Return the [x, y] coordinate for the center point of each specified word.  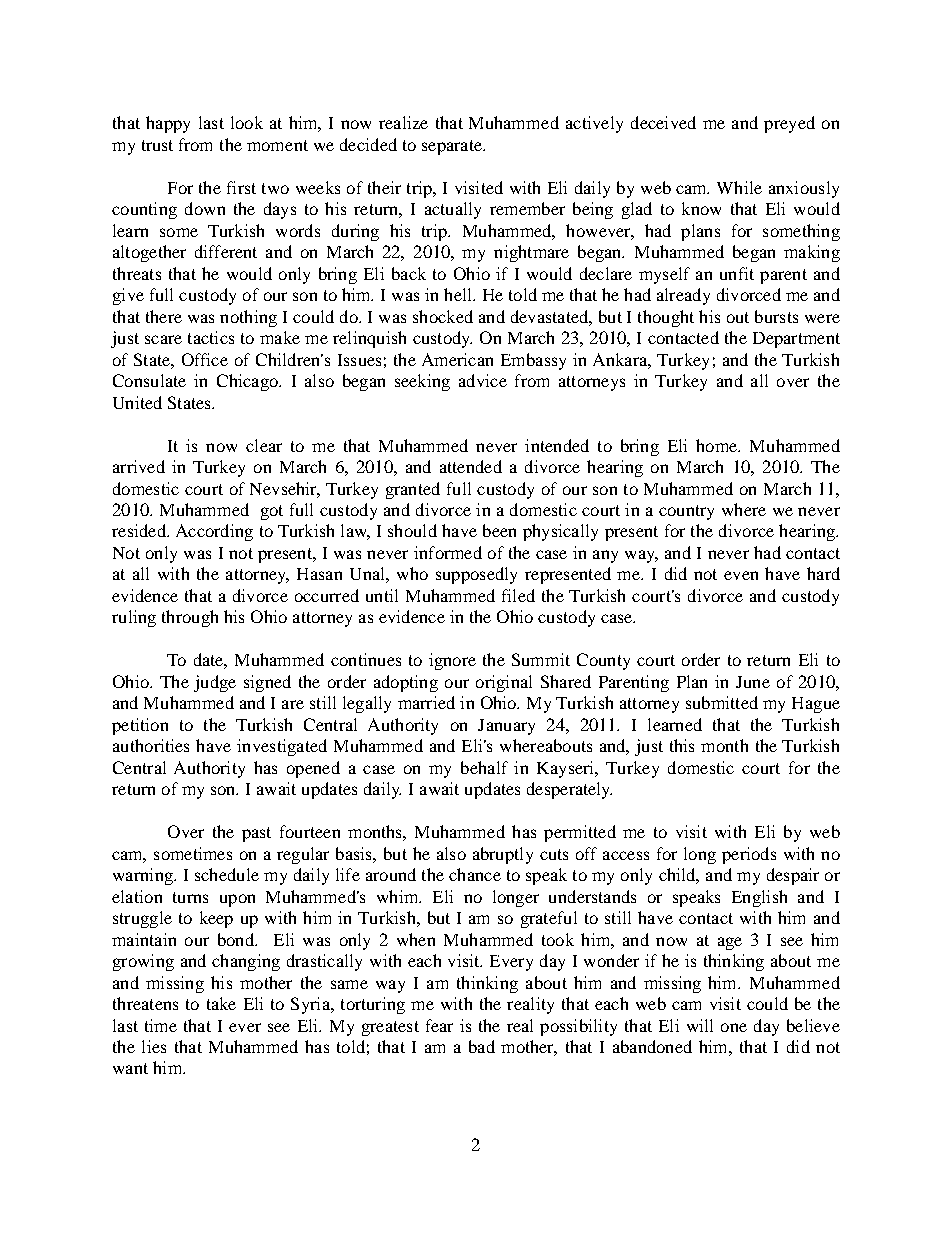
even [741, 575]
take [221, 1003]
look [247, 122]
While [739, 187]
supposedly [476, 575]
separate [453, 147]
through [190, 618]
